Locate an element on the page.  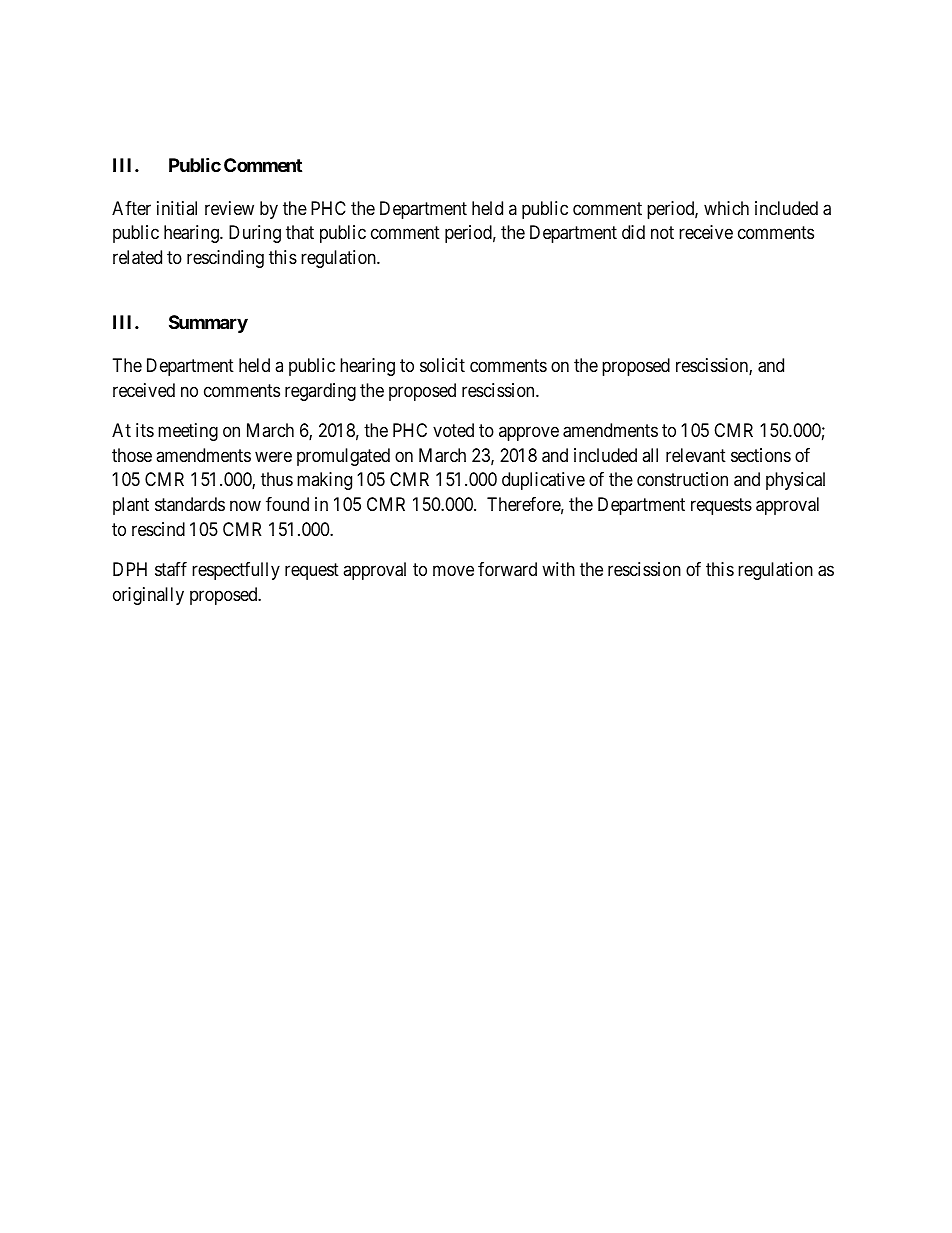
which is located at coordinates (726, 208).
